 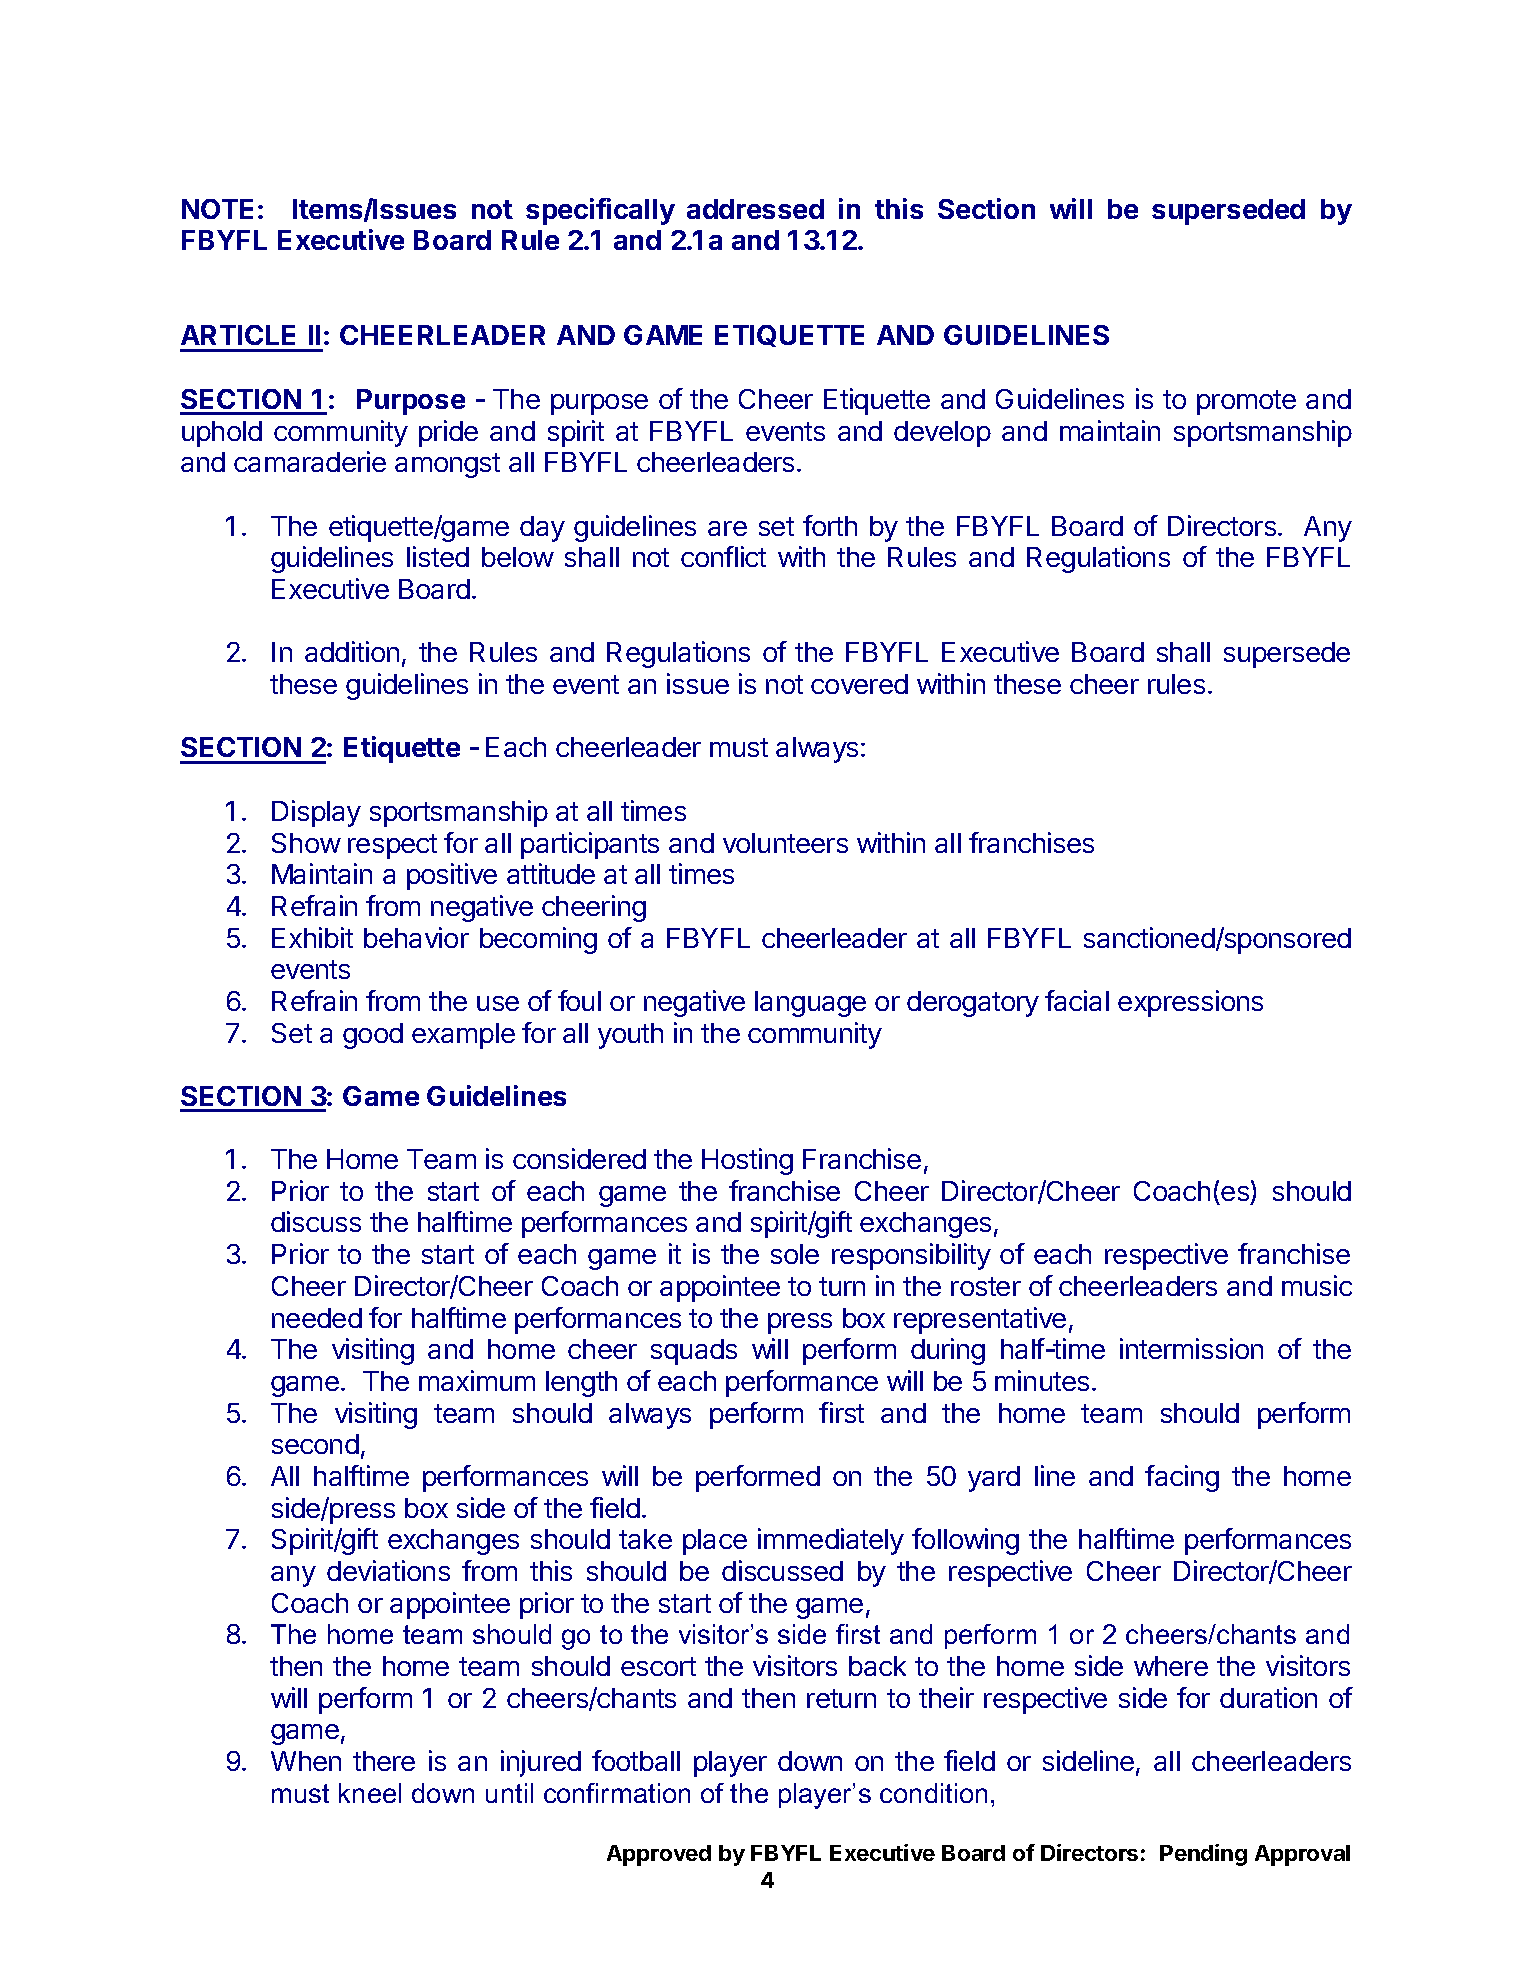 What do you see at coordinates (217, 209) in the screenshot?
I see `NOTE` at bounding box center [217, 209].
